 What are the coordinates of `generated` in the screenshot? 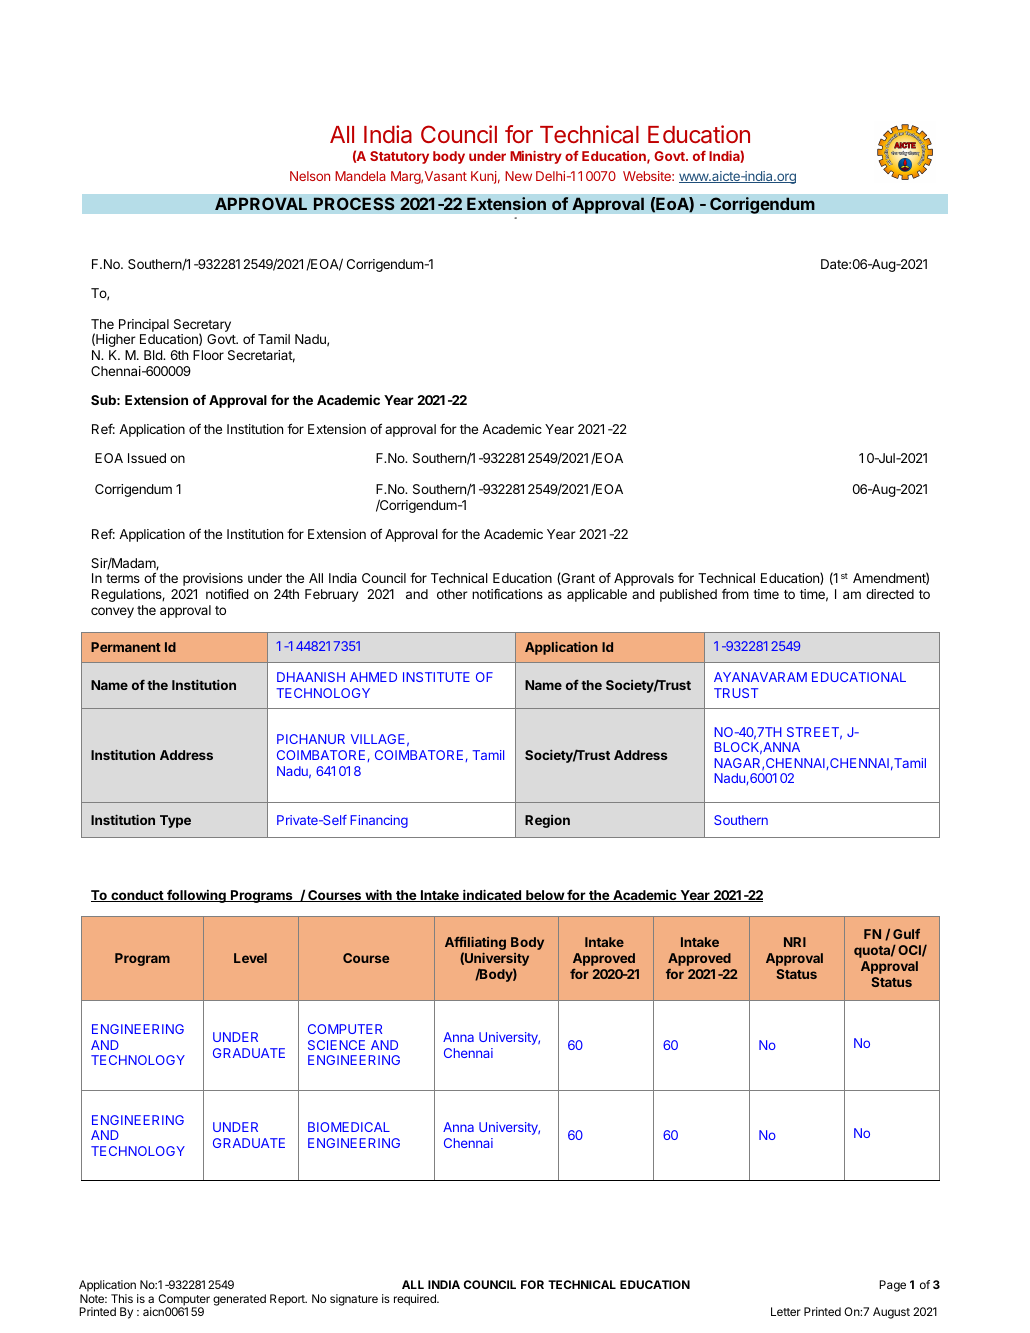 It's located at (239, 1300).
